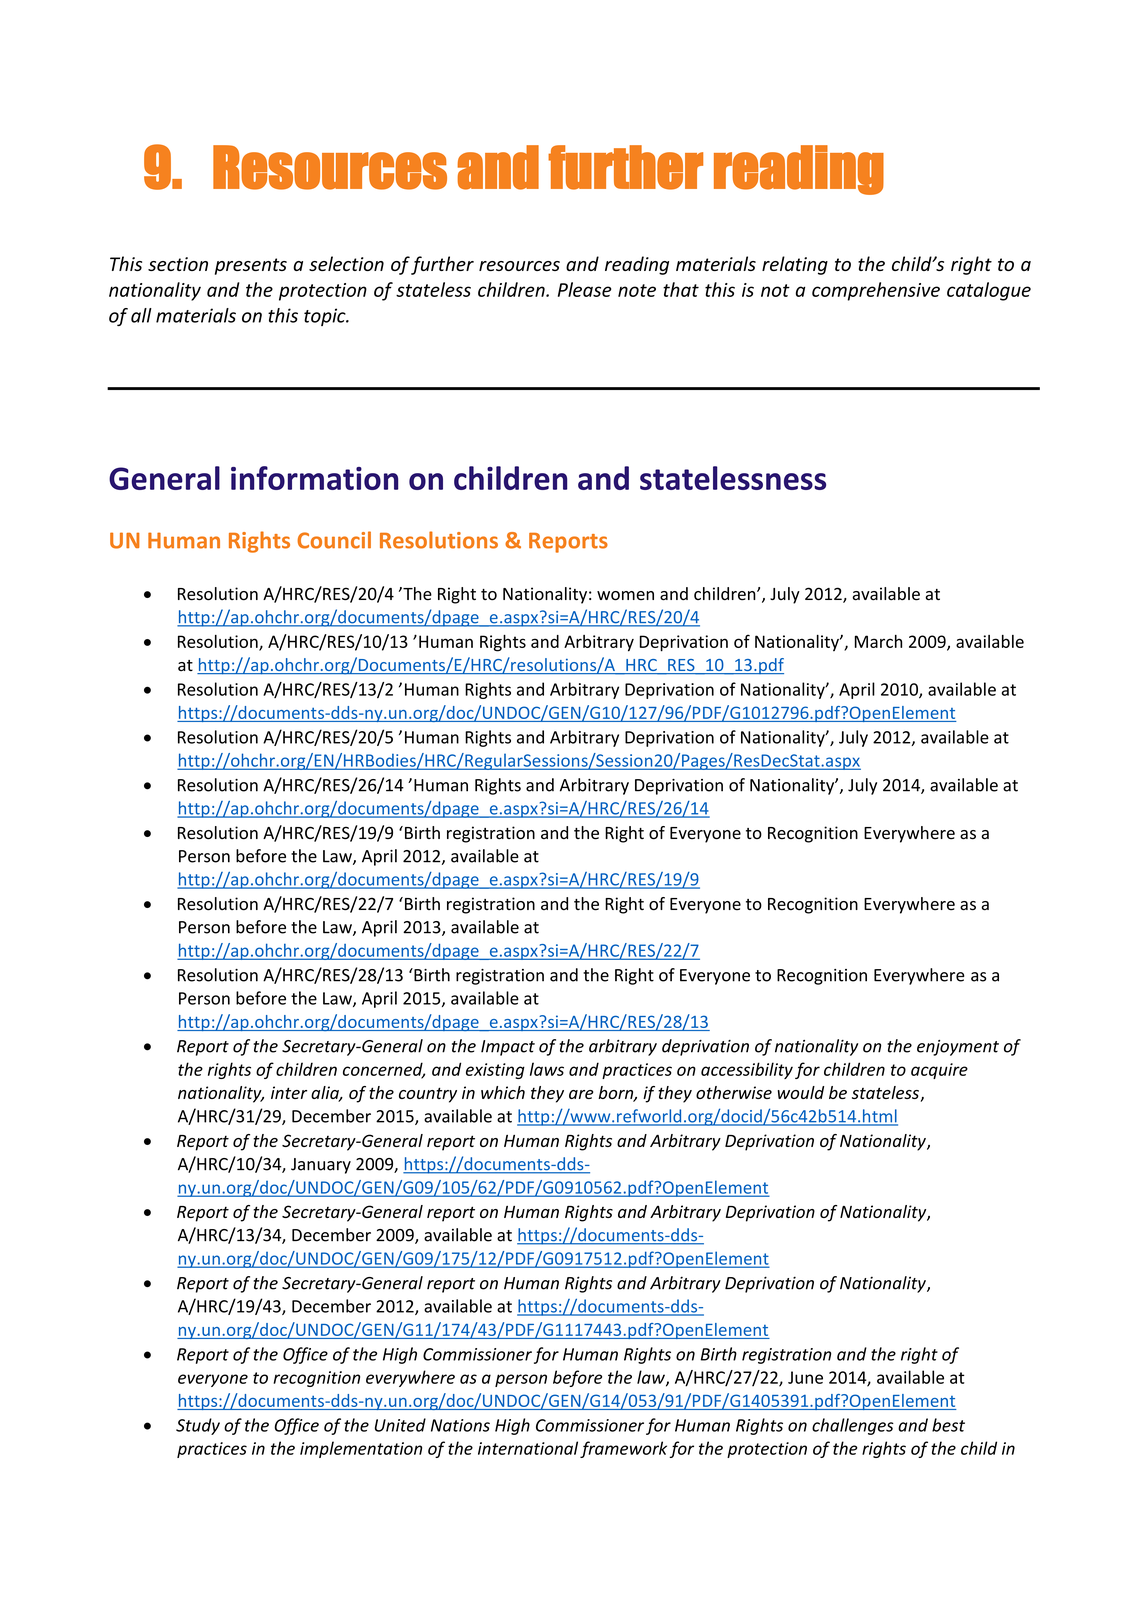 This screenshot has width=1140, height=1612. I want to click on presents, so click(251, 266).
